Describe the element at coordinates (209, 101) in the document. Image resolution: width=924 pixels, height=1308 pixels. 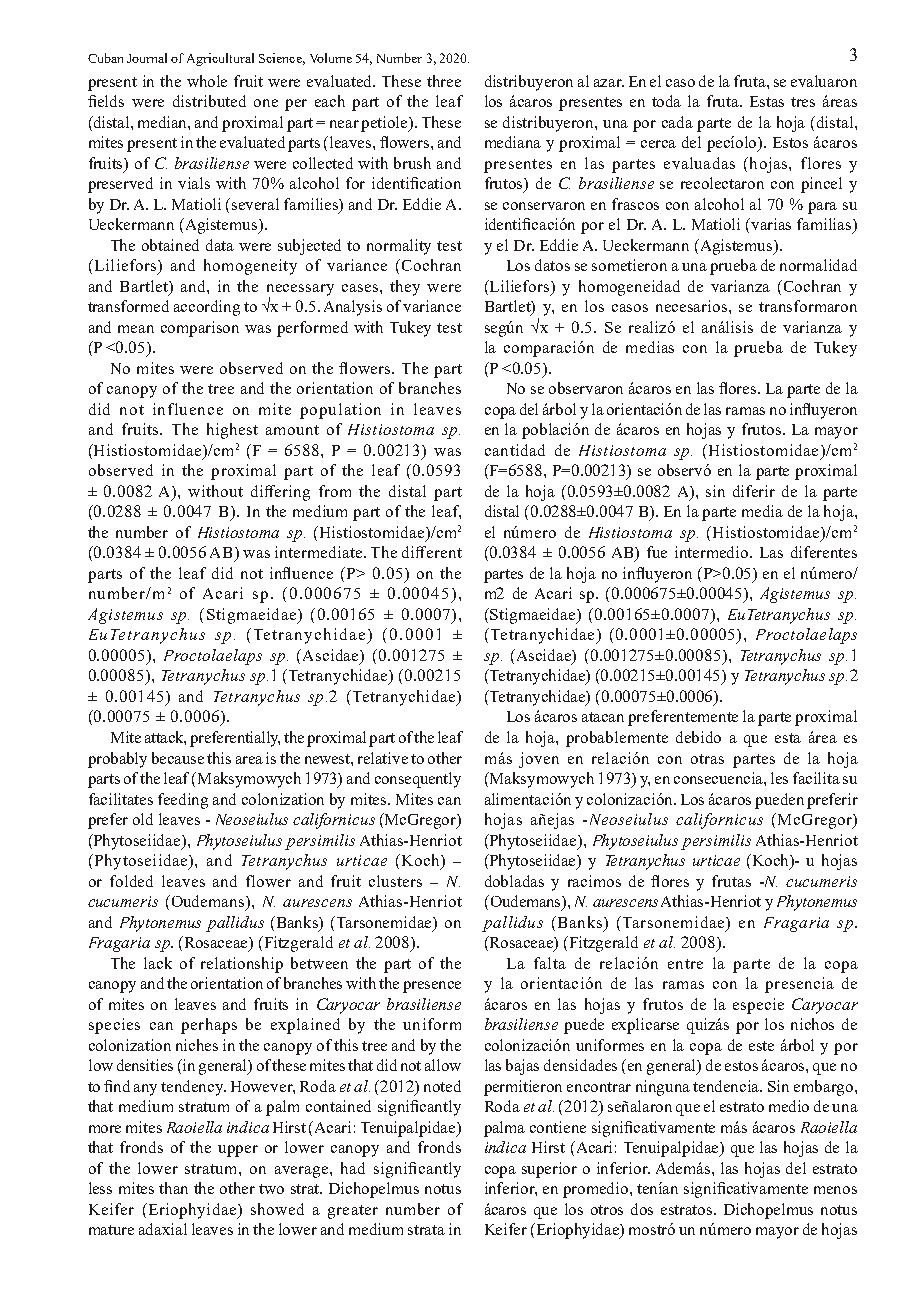
I see `distributed` at that location.
